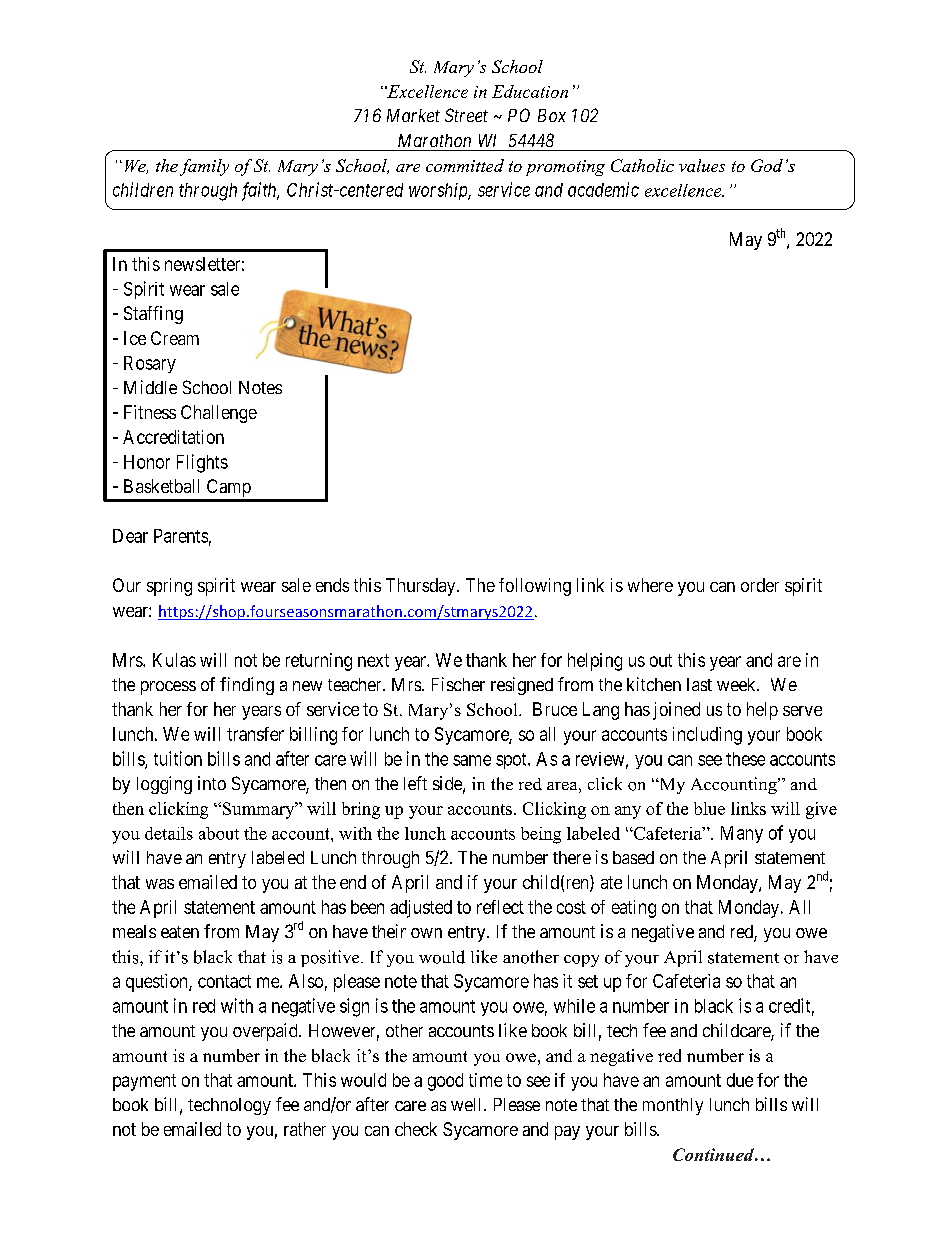  What do you see at coordinates (212, 783) in the document?
I see `into` at bounding box center [212, 783].
